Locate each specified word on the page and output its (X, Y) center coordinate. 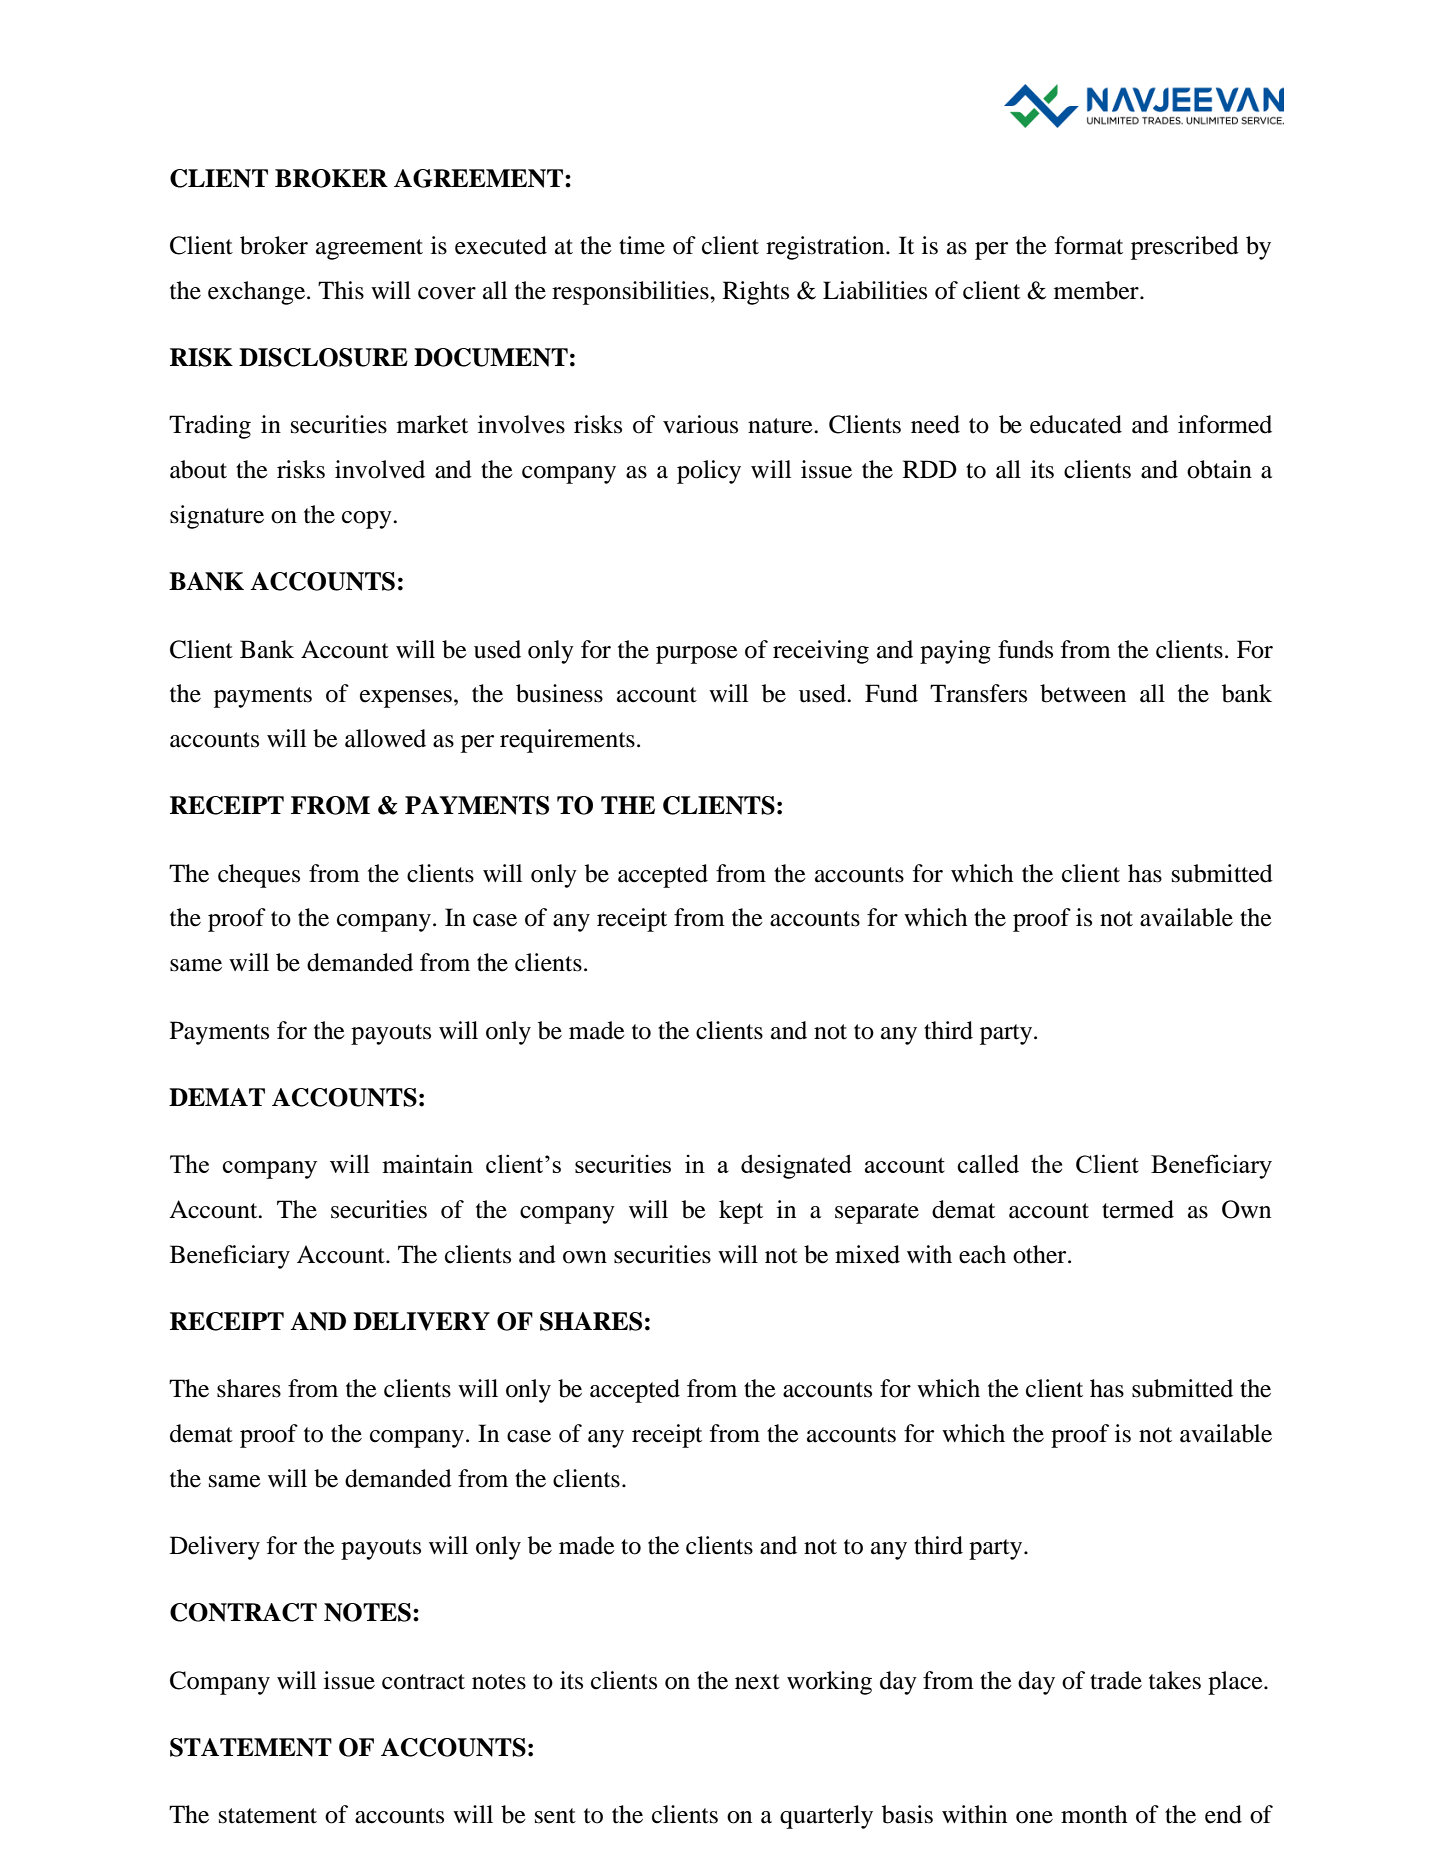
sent (555, 1816)
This (341, 290)
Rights (756, 293)
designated (796, 1166)
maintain (427, 1163)
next (757, 1682)
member (1097, 290)
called (988, 1163)
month (1094, 1814)
